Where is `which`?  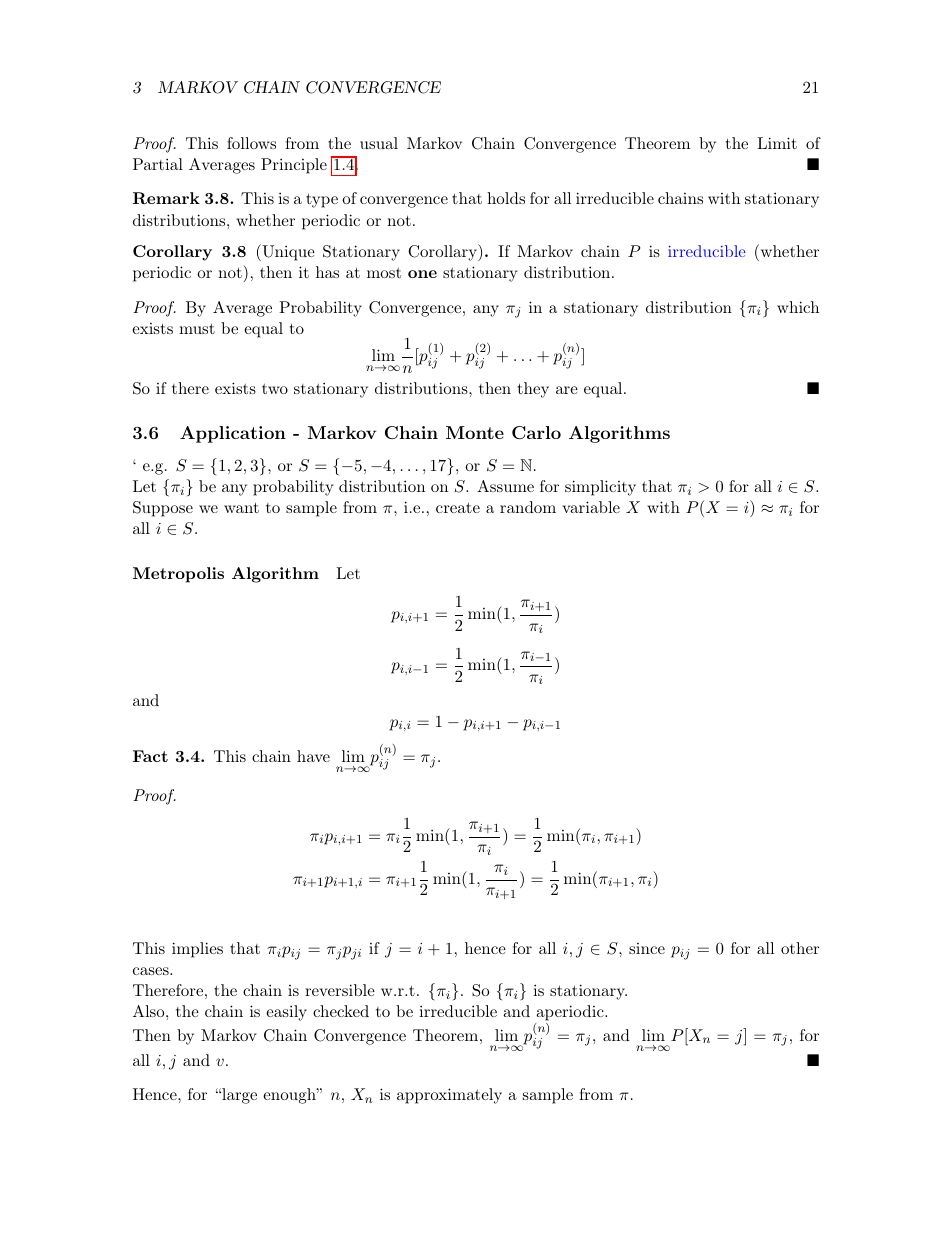 which is located at coordinates (798, 307).
